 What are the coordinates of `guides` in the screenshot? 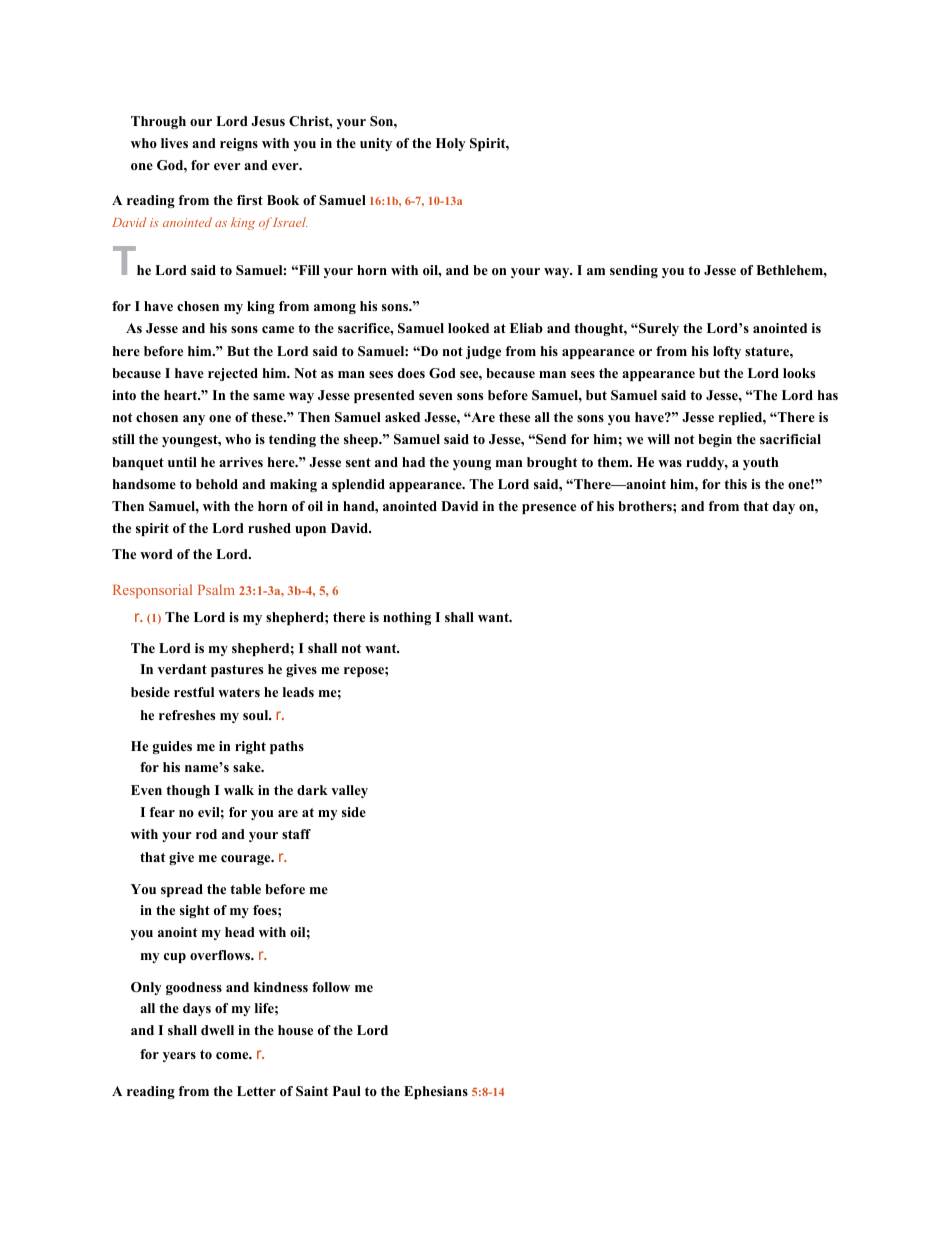 It's located at (172, 747).
